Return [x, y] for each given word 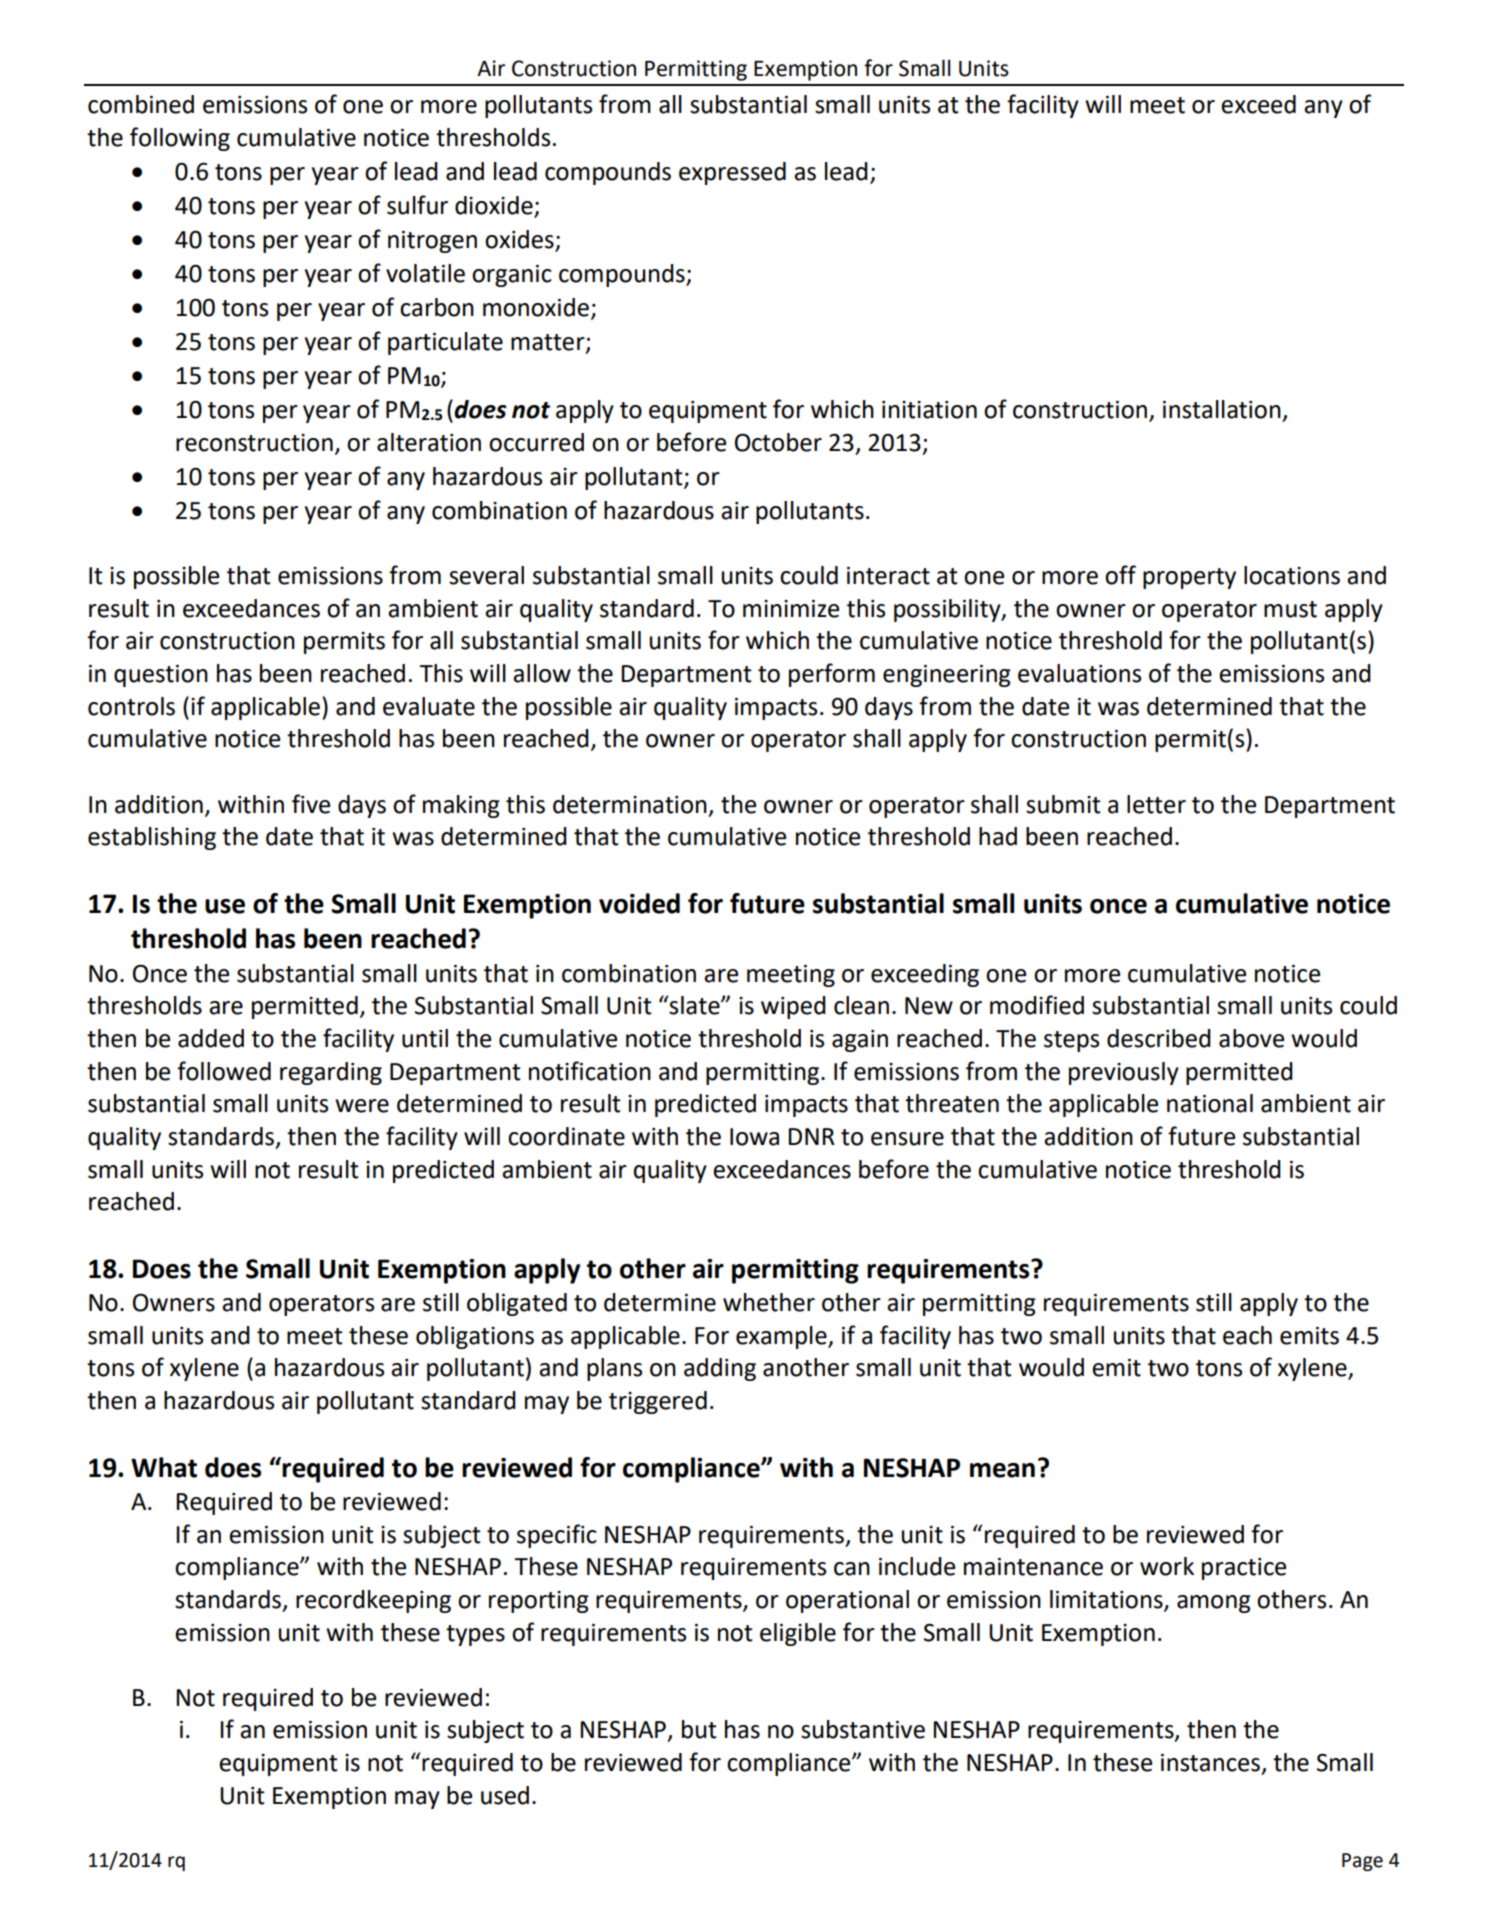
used [505, 1795]
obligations [475, 1337]
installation [1222, 409]
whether [769, 1302]
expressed [732, 173]
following [180, 139]
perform [832, 675]
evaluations [1079, 673]
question [161, 676]
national [1210, 1103]
